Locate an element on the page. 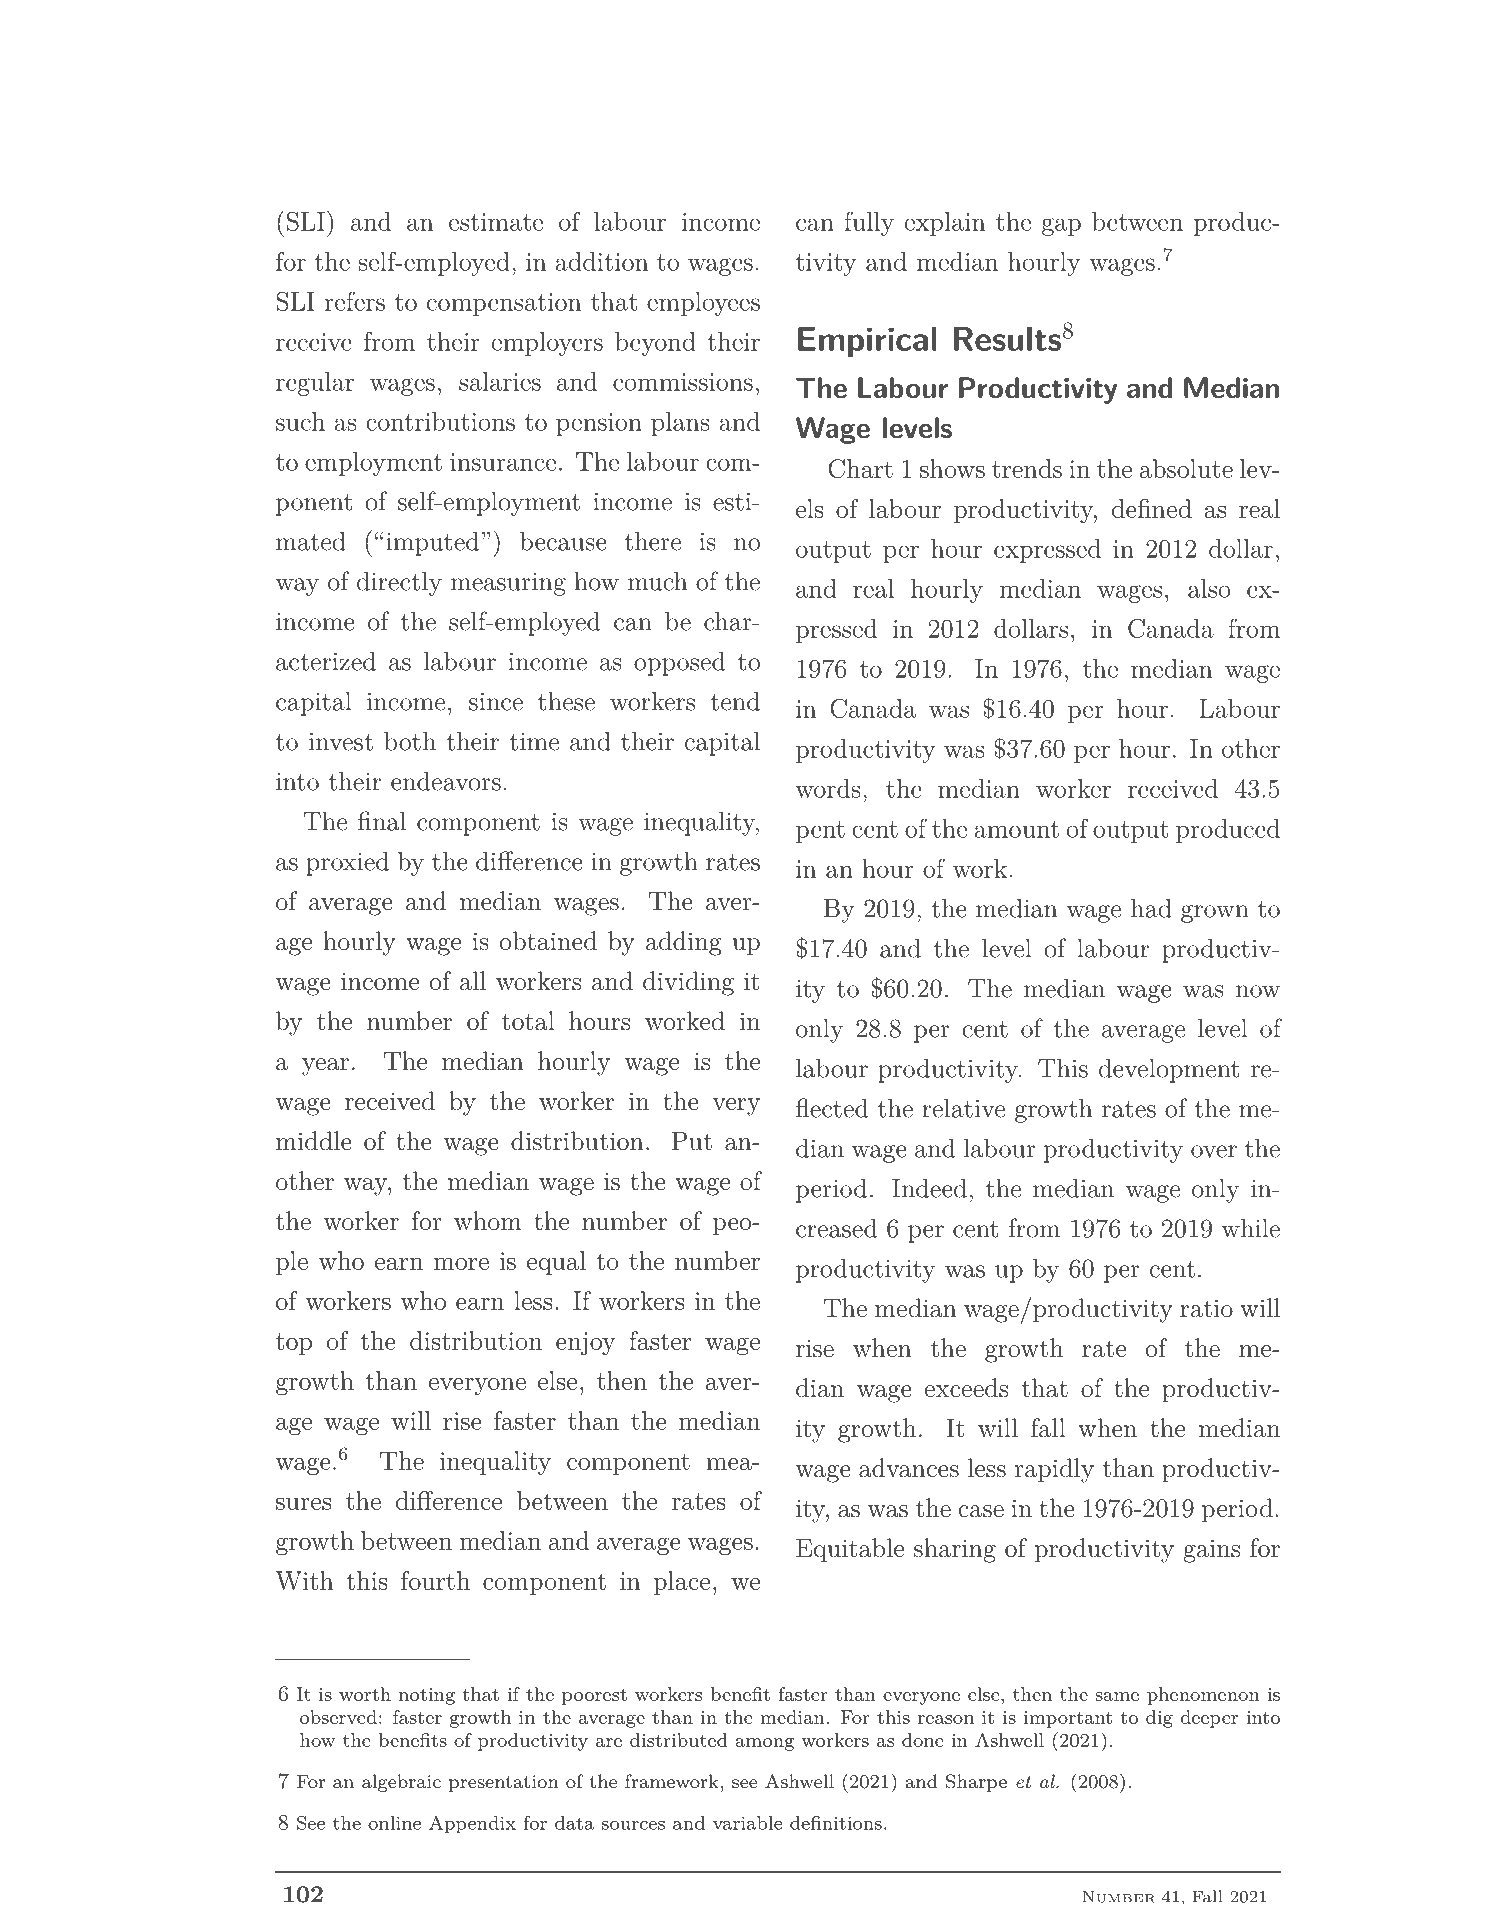 The height and width of the document is (1925, 1487). dividing is located at coordinates (688, 983).
